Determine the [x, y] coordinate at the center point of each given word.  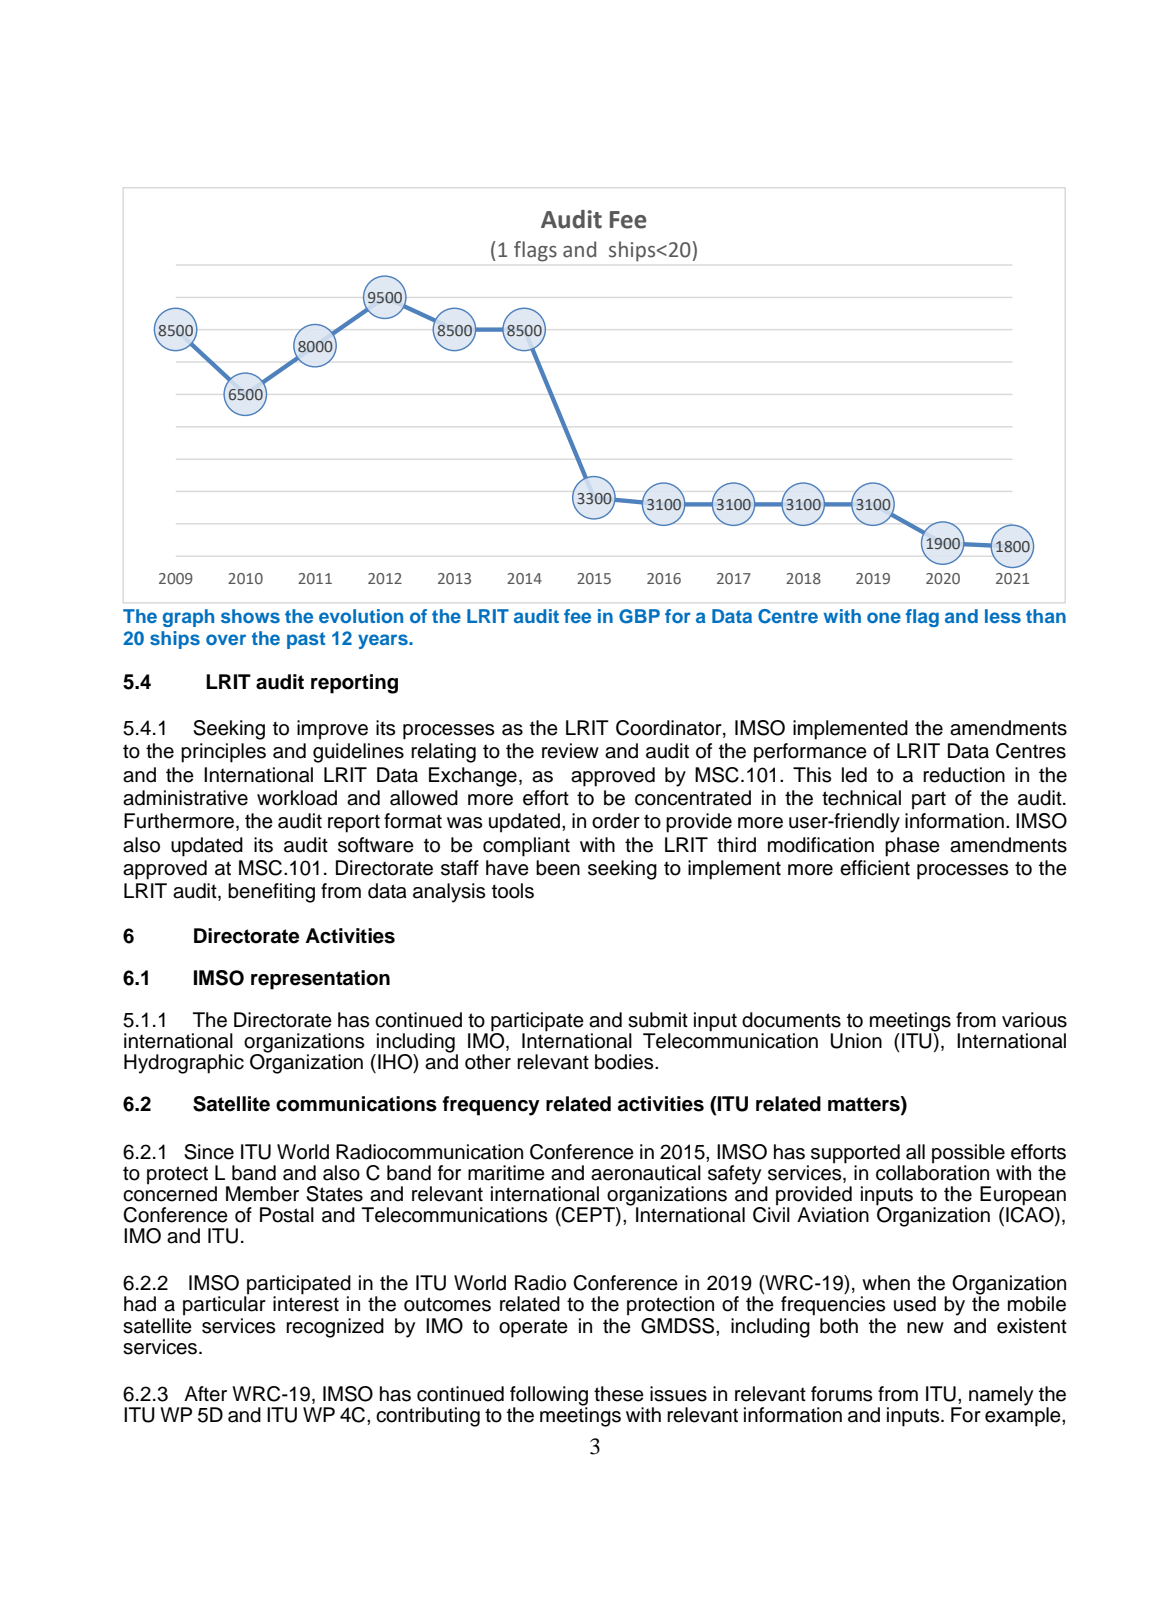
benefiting [271, 893]
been [558, 868]
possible [968, 1154]
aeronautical [646, 1173]
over [226, 639]
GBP [639, 616]
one [884, 617]
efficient [875, 868]
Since [209, 1152]
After [205, 1394]
